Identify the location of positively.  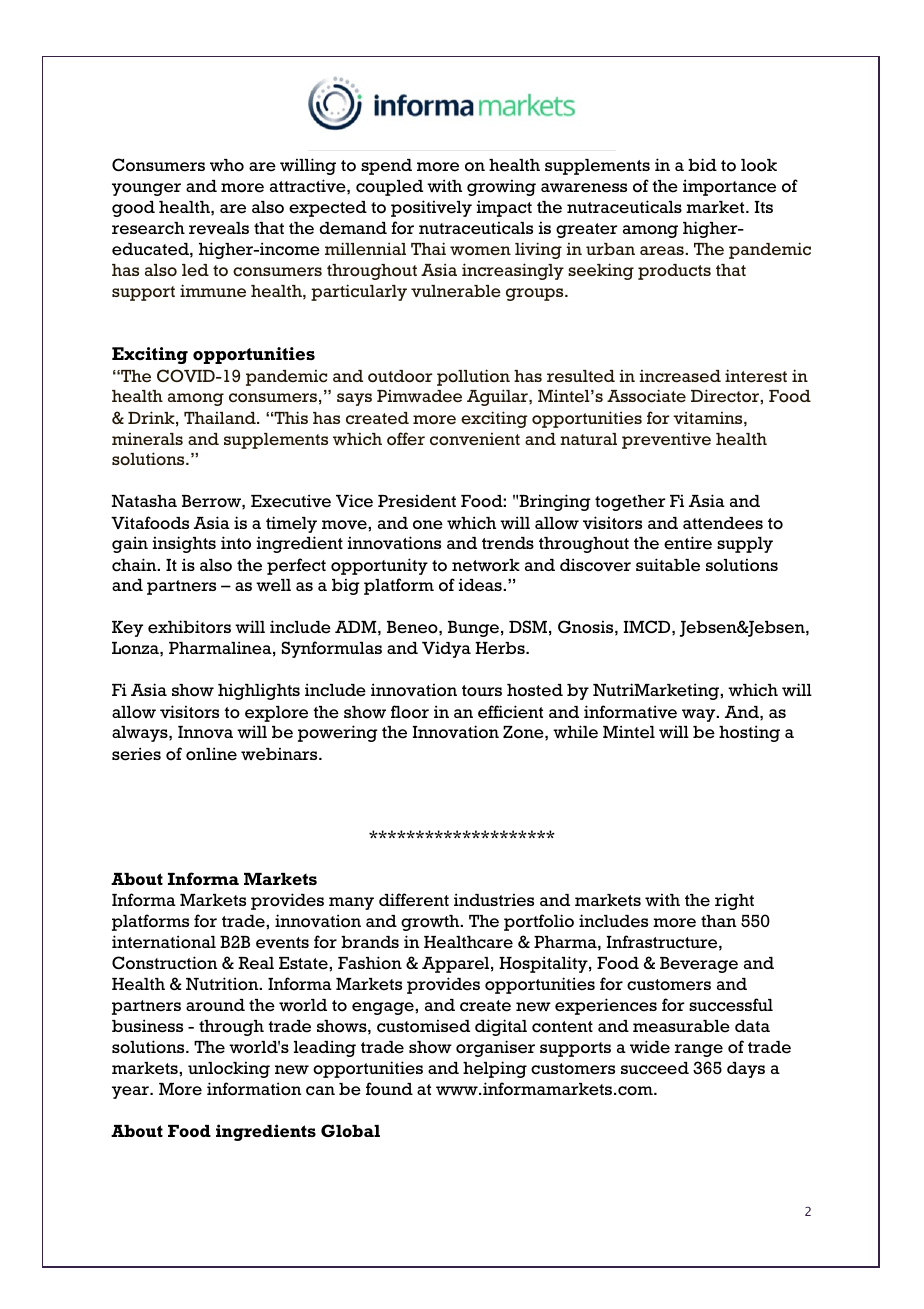
(431, 208).
